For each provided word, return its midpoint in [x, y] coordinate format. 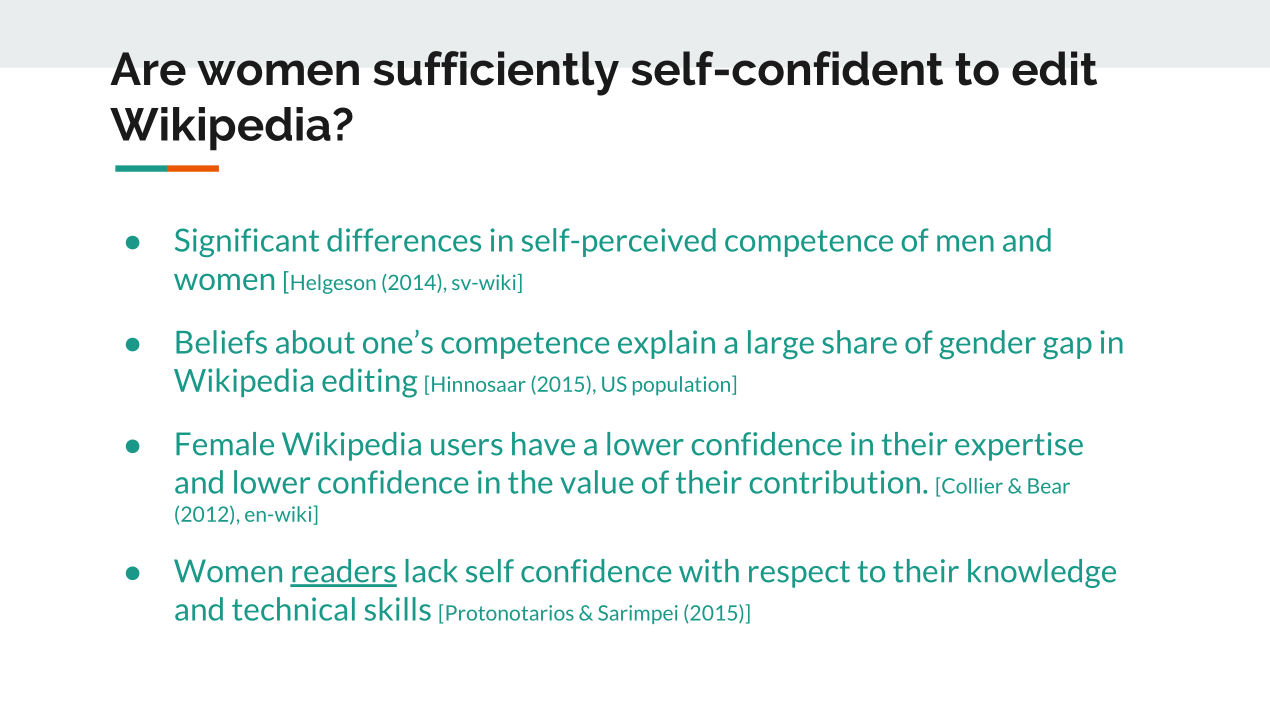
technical [293, 609]
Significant [247, 242]
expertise [1019, 446]
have [543, 444]
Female [225, 444]
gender [987, 344]
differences [404, 240]
